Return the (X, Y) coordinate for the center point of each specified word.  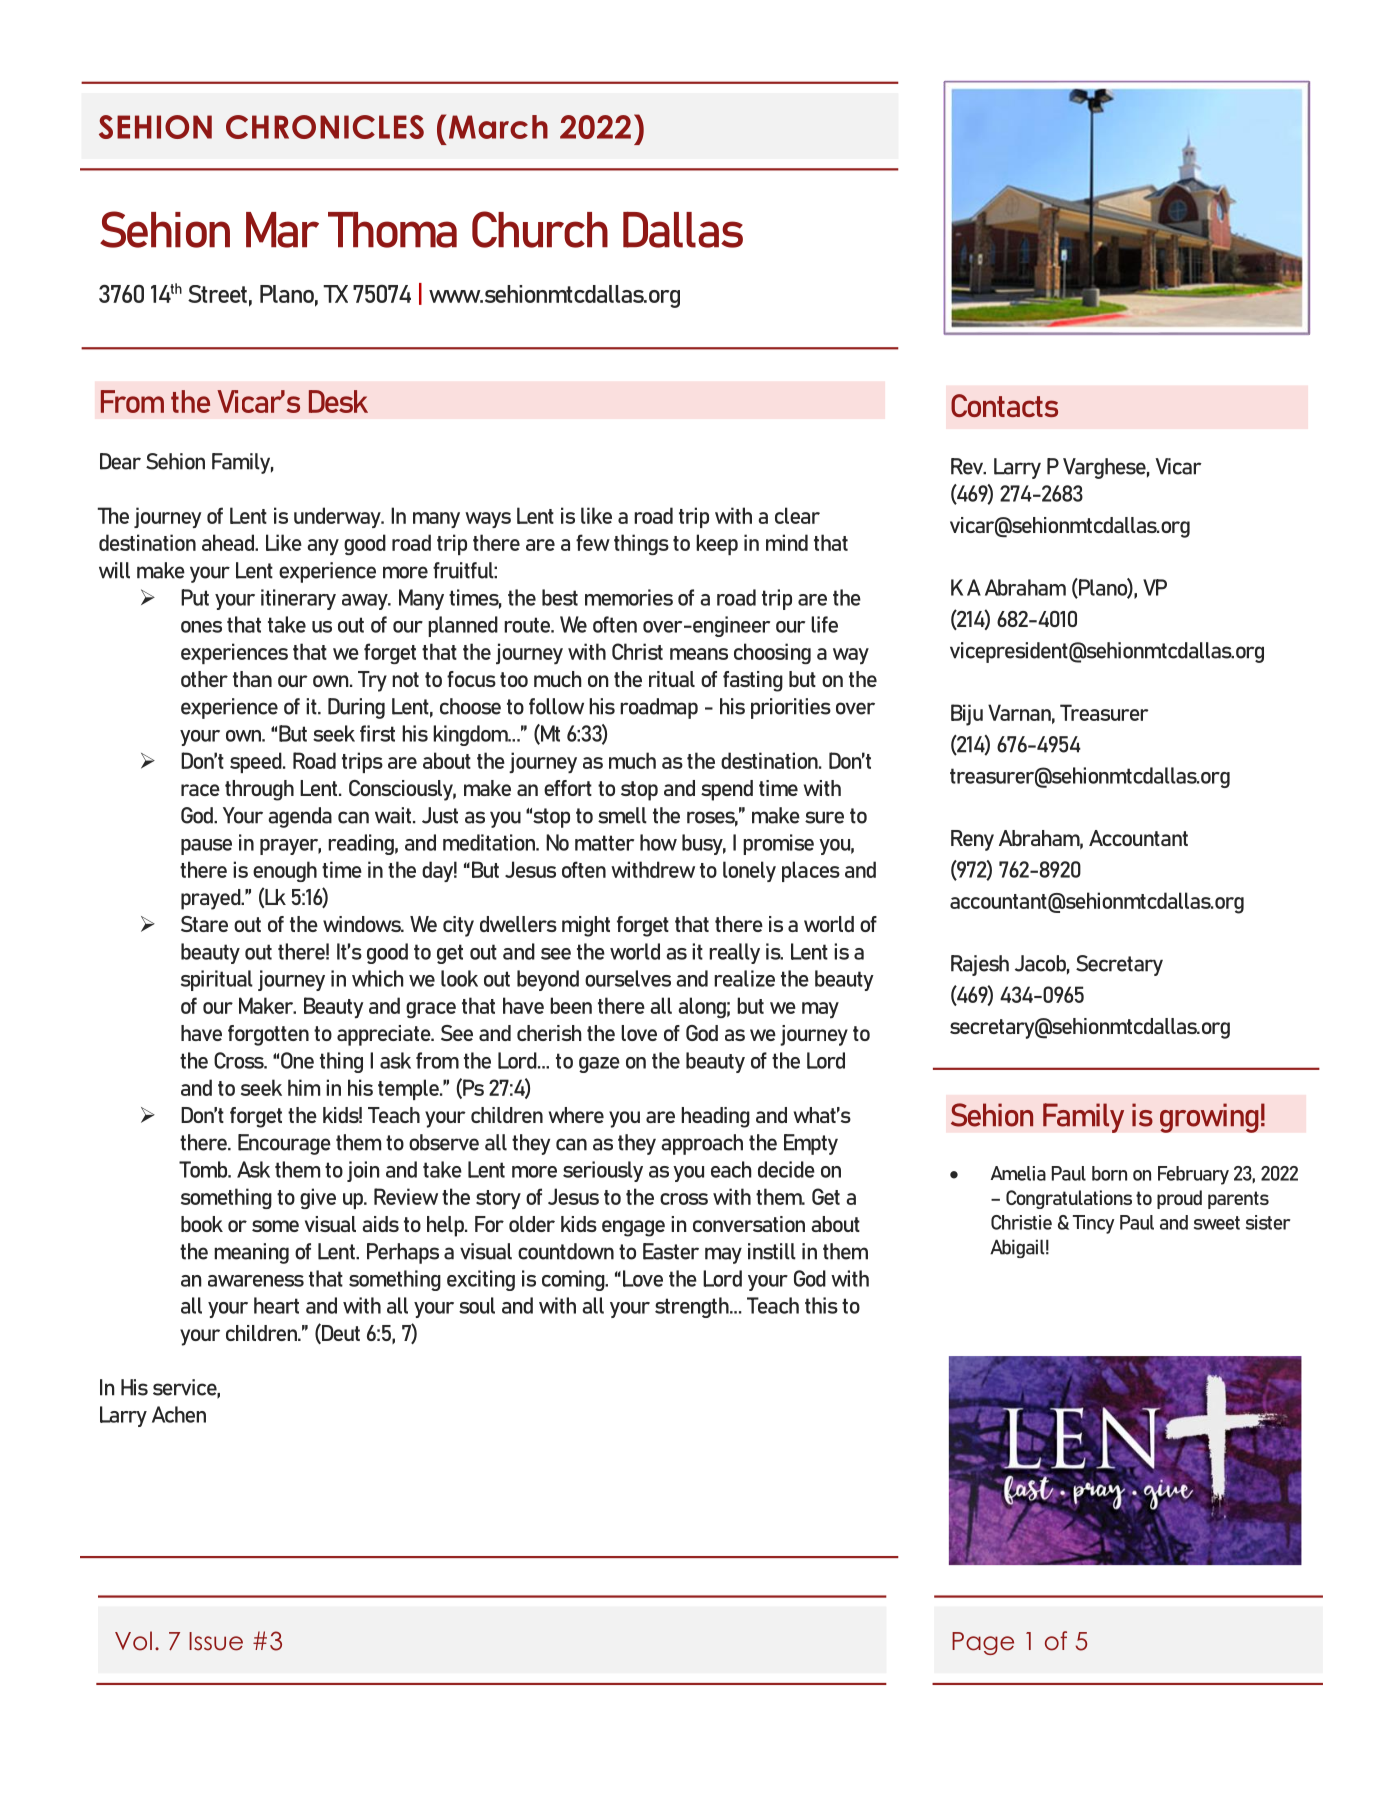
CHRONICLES (325, 127)
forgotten (268, 1035)
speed (257, 762)
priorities (791, 708)
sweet (1217, 1223)
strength (693, 1307)
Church (540, 229)
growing (1209, 1118)
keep (717, 544)
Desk (338, 401)
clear (797, 515)
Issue (216, 1641)
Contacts (1004, 405)
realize (744, 978)
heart (276, 1305)
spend (727, 790)
